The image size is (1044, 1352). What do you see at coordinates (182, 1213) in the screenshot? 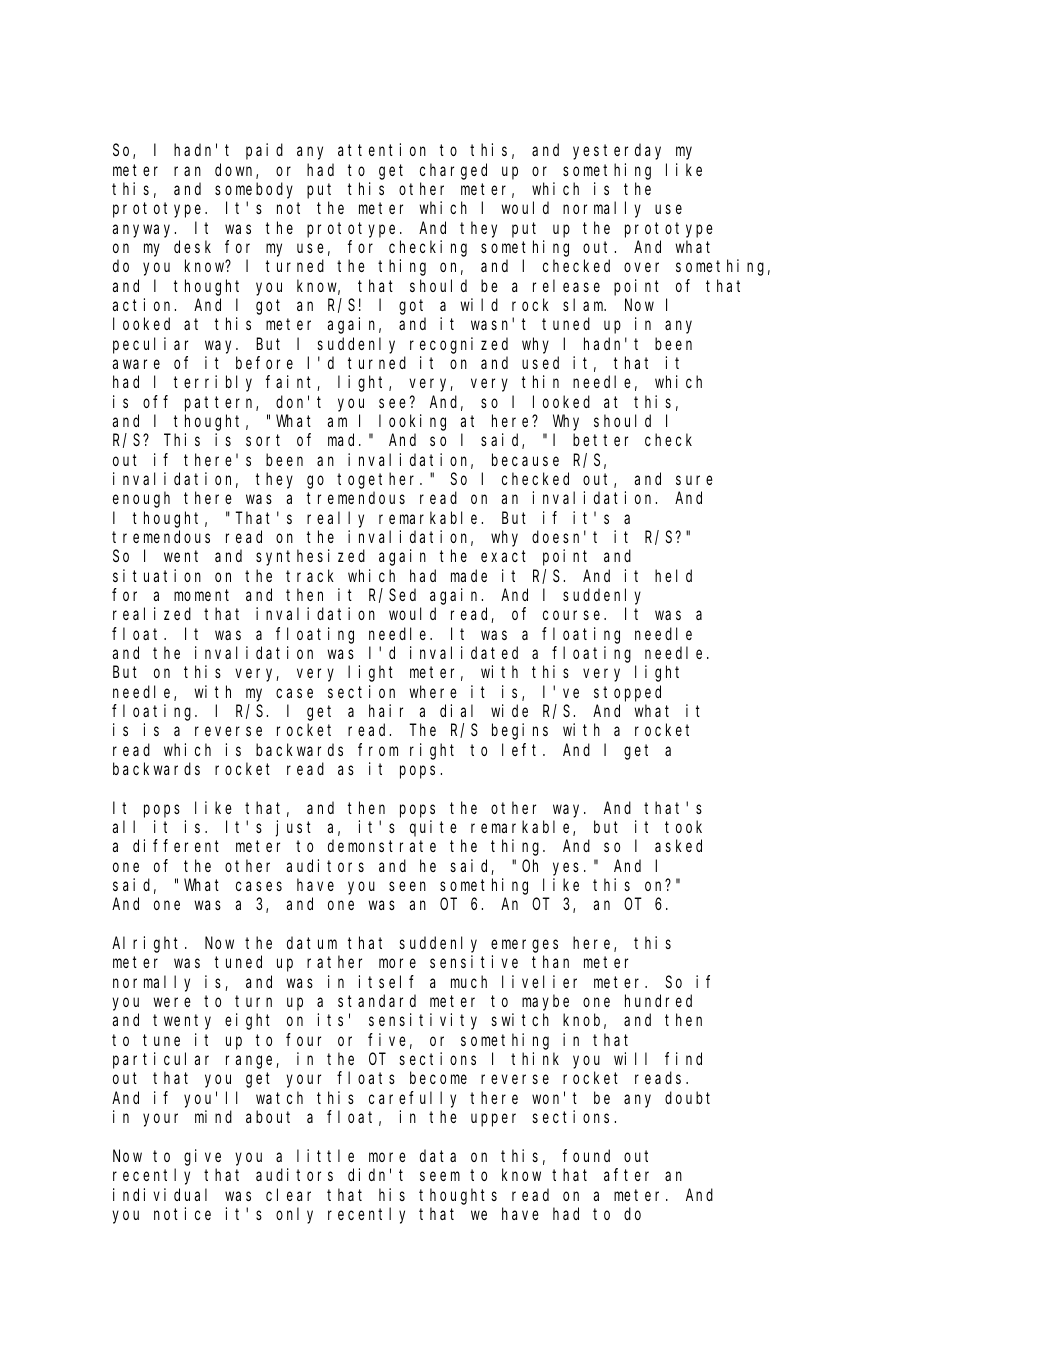
I see `notice` at bounding box center [182, 1213].
